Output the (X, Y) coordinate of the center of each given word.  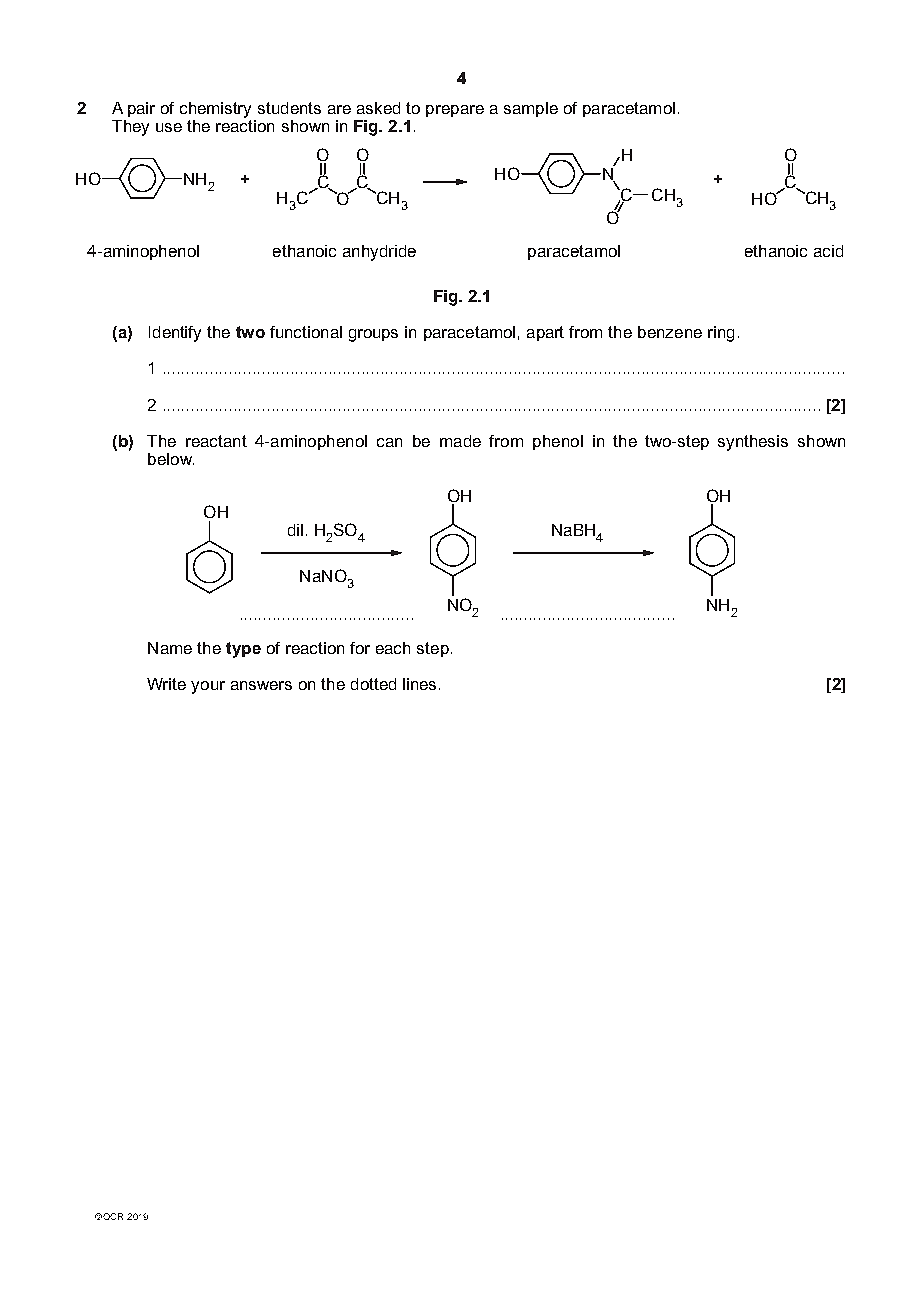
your (208, 687)
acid (828, 251)
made (460, 441)
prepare (455, 111)
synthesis (753, 443)
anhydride (379, 253)
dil (295, 530)
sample (531, 109)
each (393, 648)
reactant (216, 441)
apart (545, 333)
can (389, 442)
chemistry (215, 110)
